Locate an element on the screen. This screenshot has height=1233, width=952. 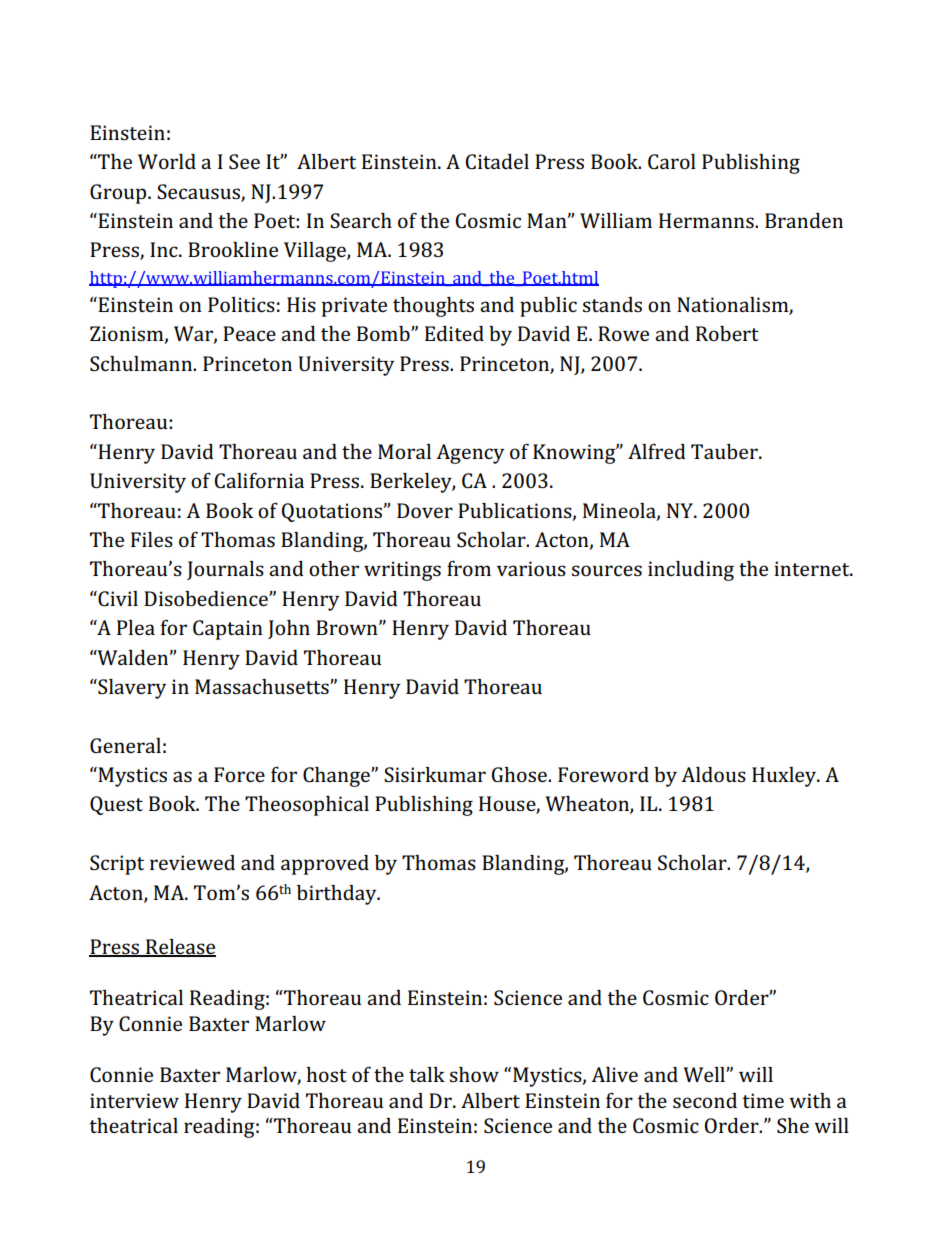
including is located at coordinates (691, 571).
